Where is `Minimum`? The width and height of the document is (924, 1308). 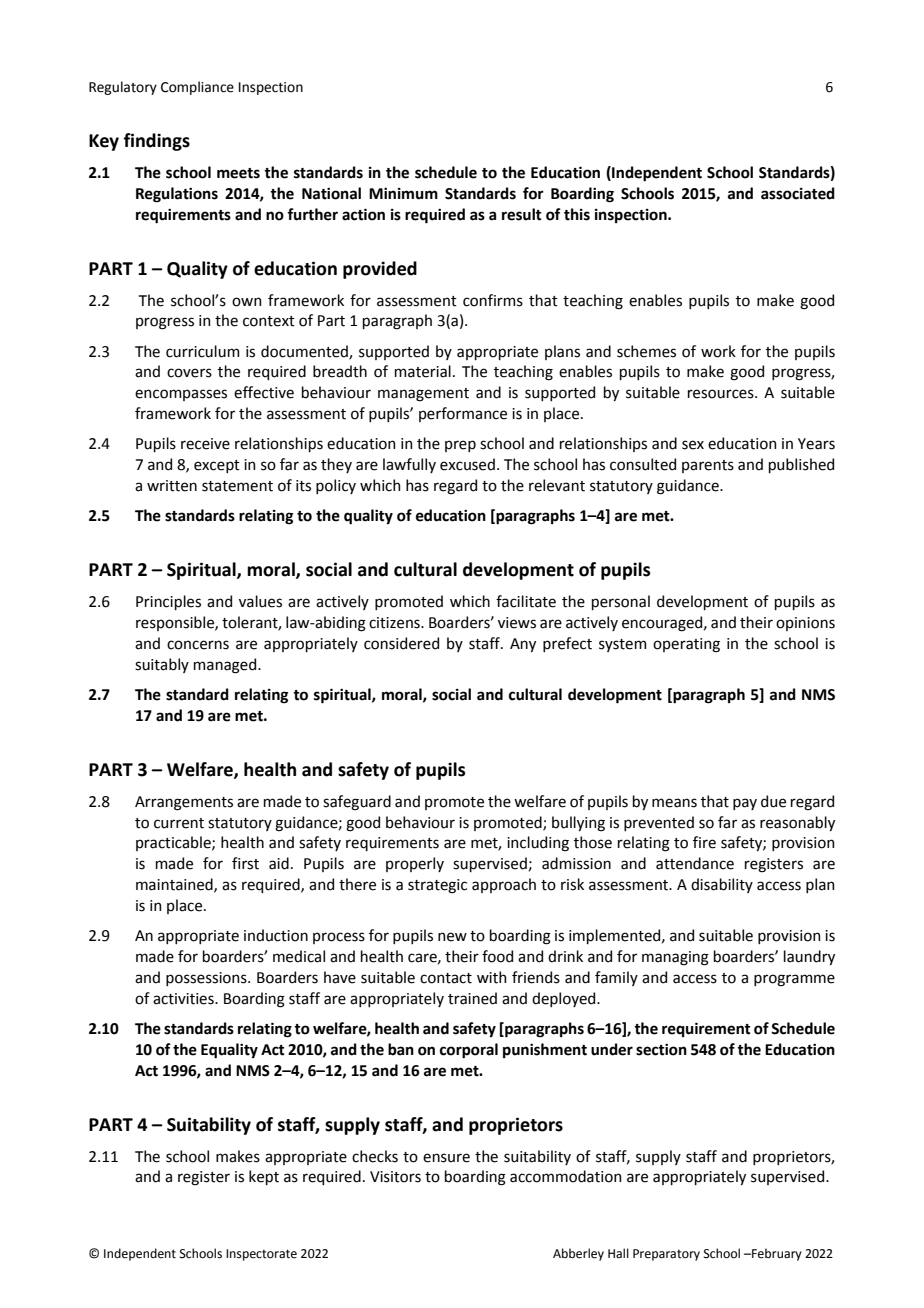
Minimum is located at coordinates (403, 194).
